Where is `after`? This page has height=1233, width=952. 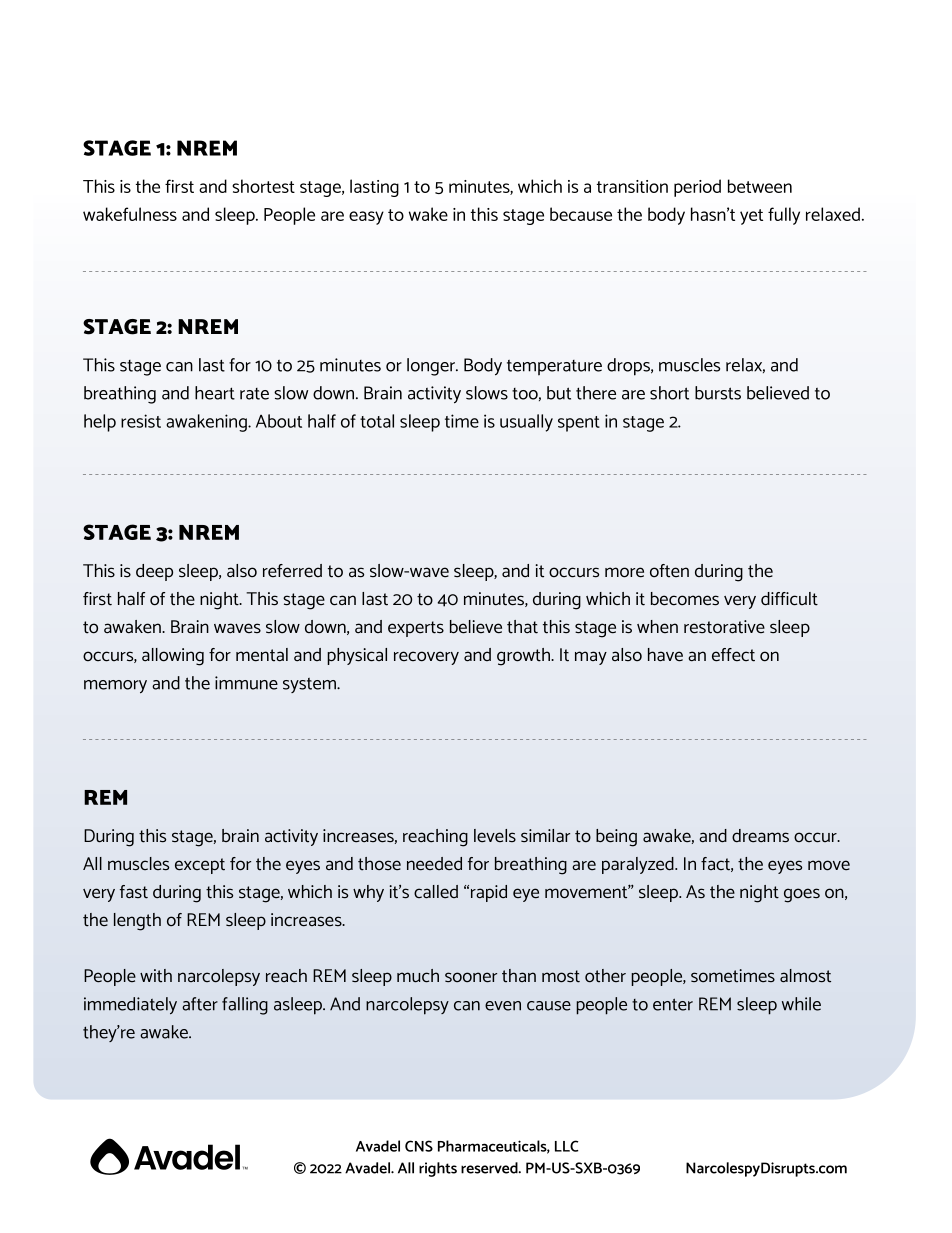 after is located at coordinates (200, 1004).
